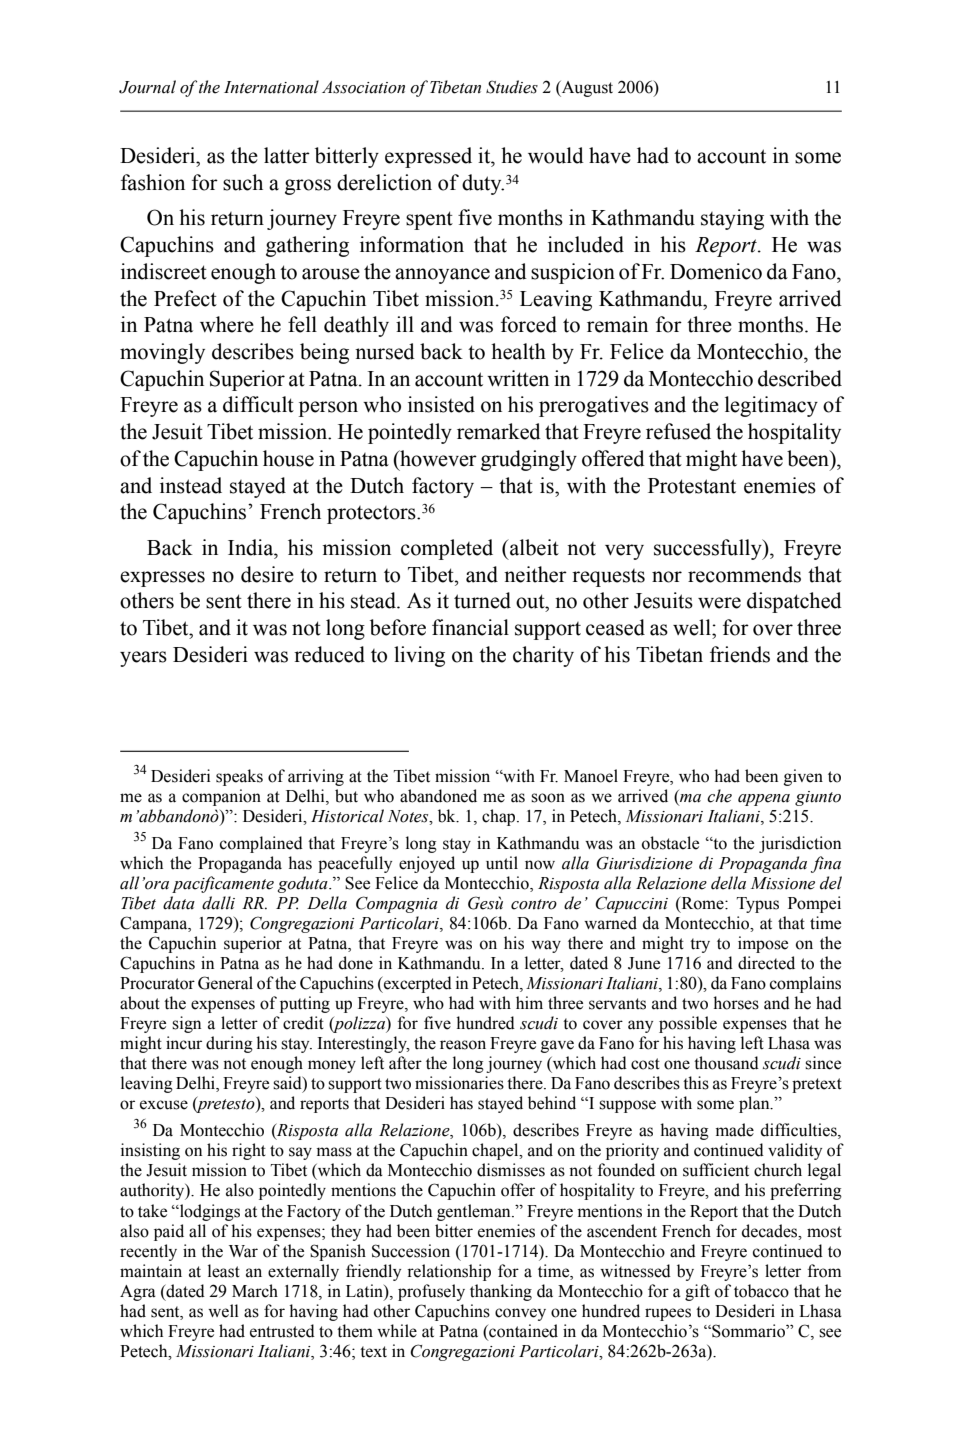 The height and width of the screenshot is (1443, 962). I want to click on Domenico, so click(716, 271).
